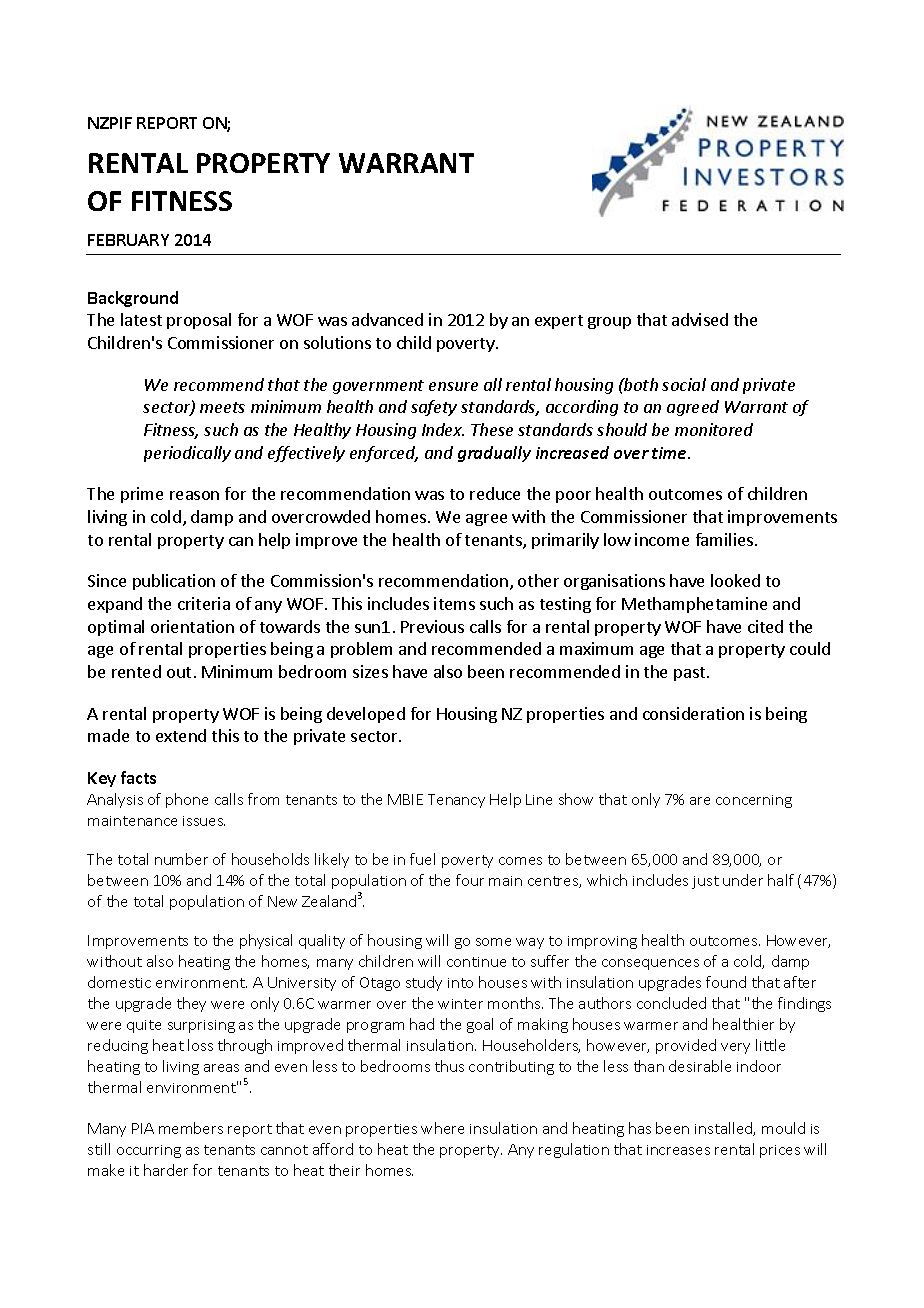 The height and width of the screenshot is (1308, 924). Describe the element at coordinates (387, 319) in the screenshot. I see `advanced` at that location.
